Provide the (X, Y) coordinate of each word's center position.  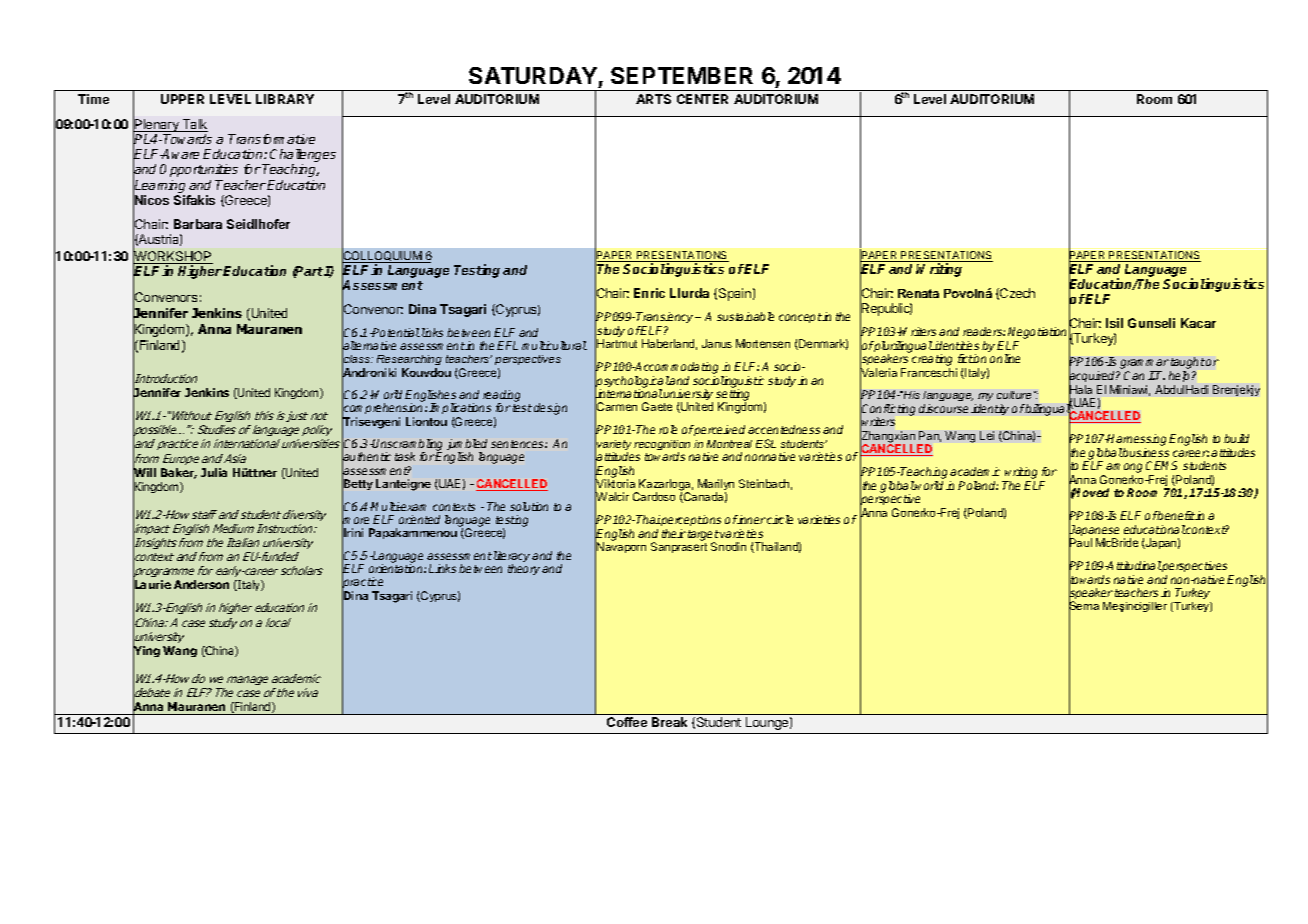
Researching (409, 362)
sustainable (745, 316)
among (1124, 469)
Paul (1080, 543)
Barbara (198, 224)
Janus (717, 343)
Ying (146, 652)
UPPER (182, 99)
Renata (918, 293)
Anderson (201, 584)
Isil (1114, 323)
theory (524, 569)
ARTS (653, 99)
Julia (214, 472)
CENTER (702, 99)
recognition (662, 446)
